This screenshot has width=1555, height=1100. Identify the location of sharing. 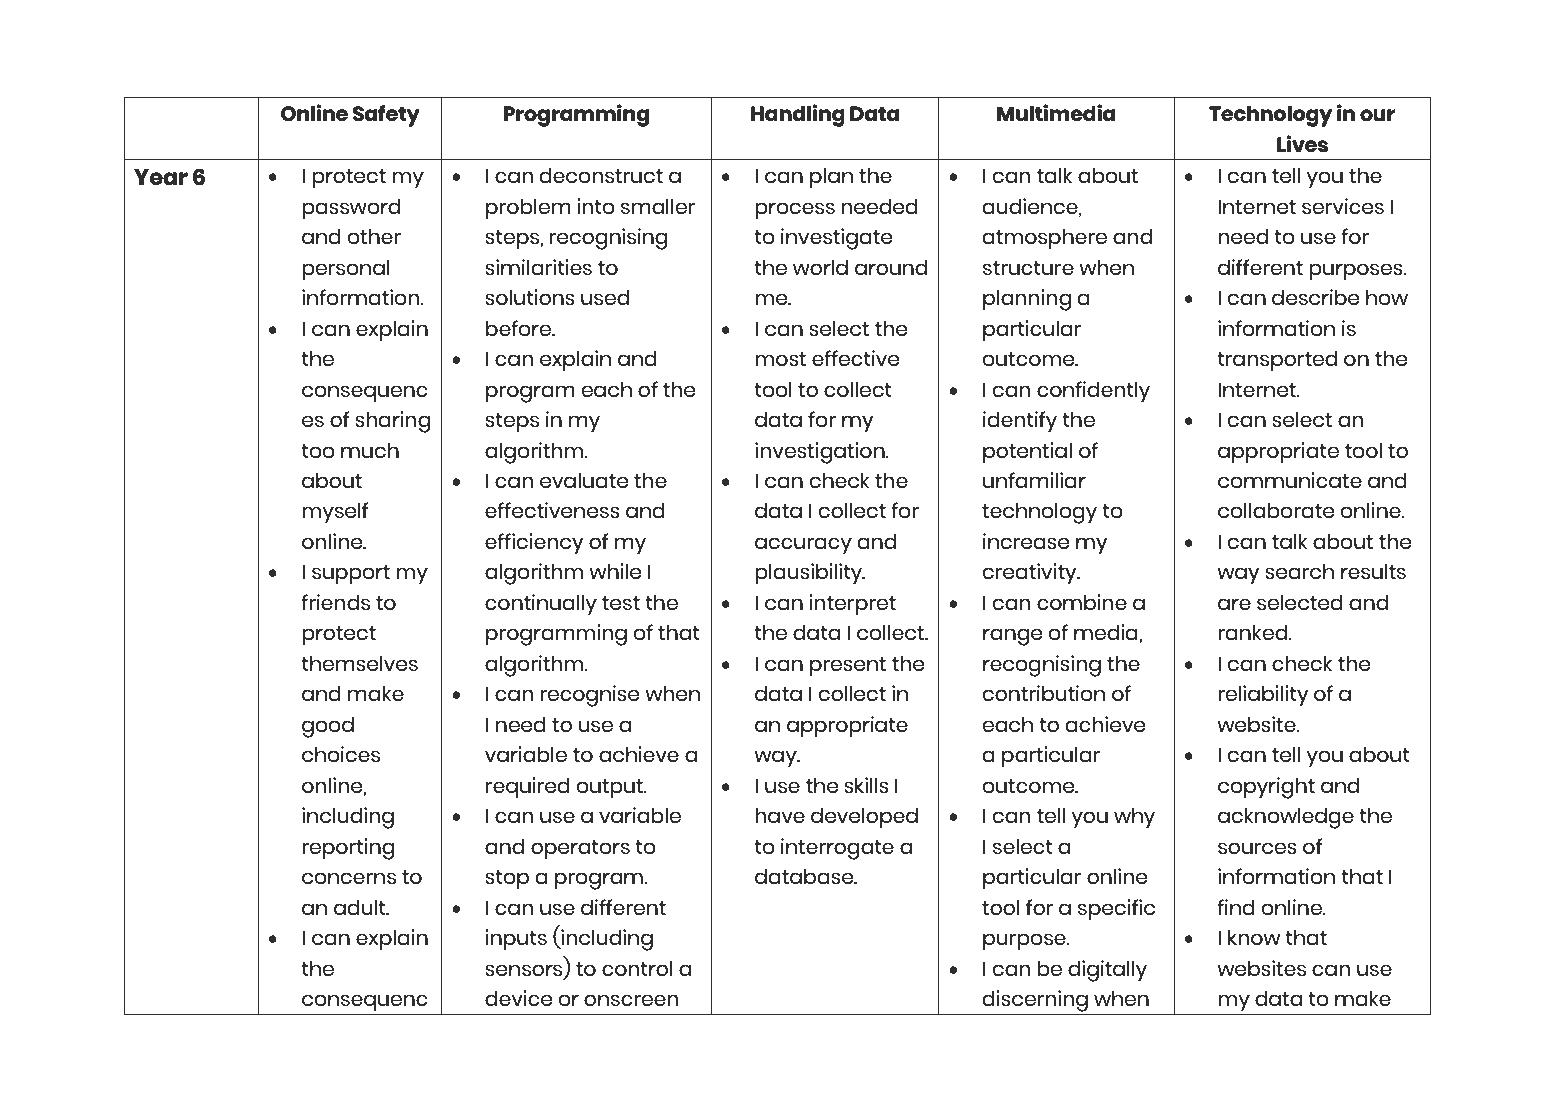
(392, 422).
